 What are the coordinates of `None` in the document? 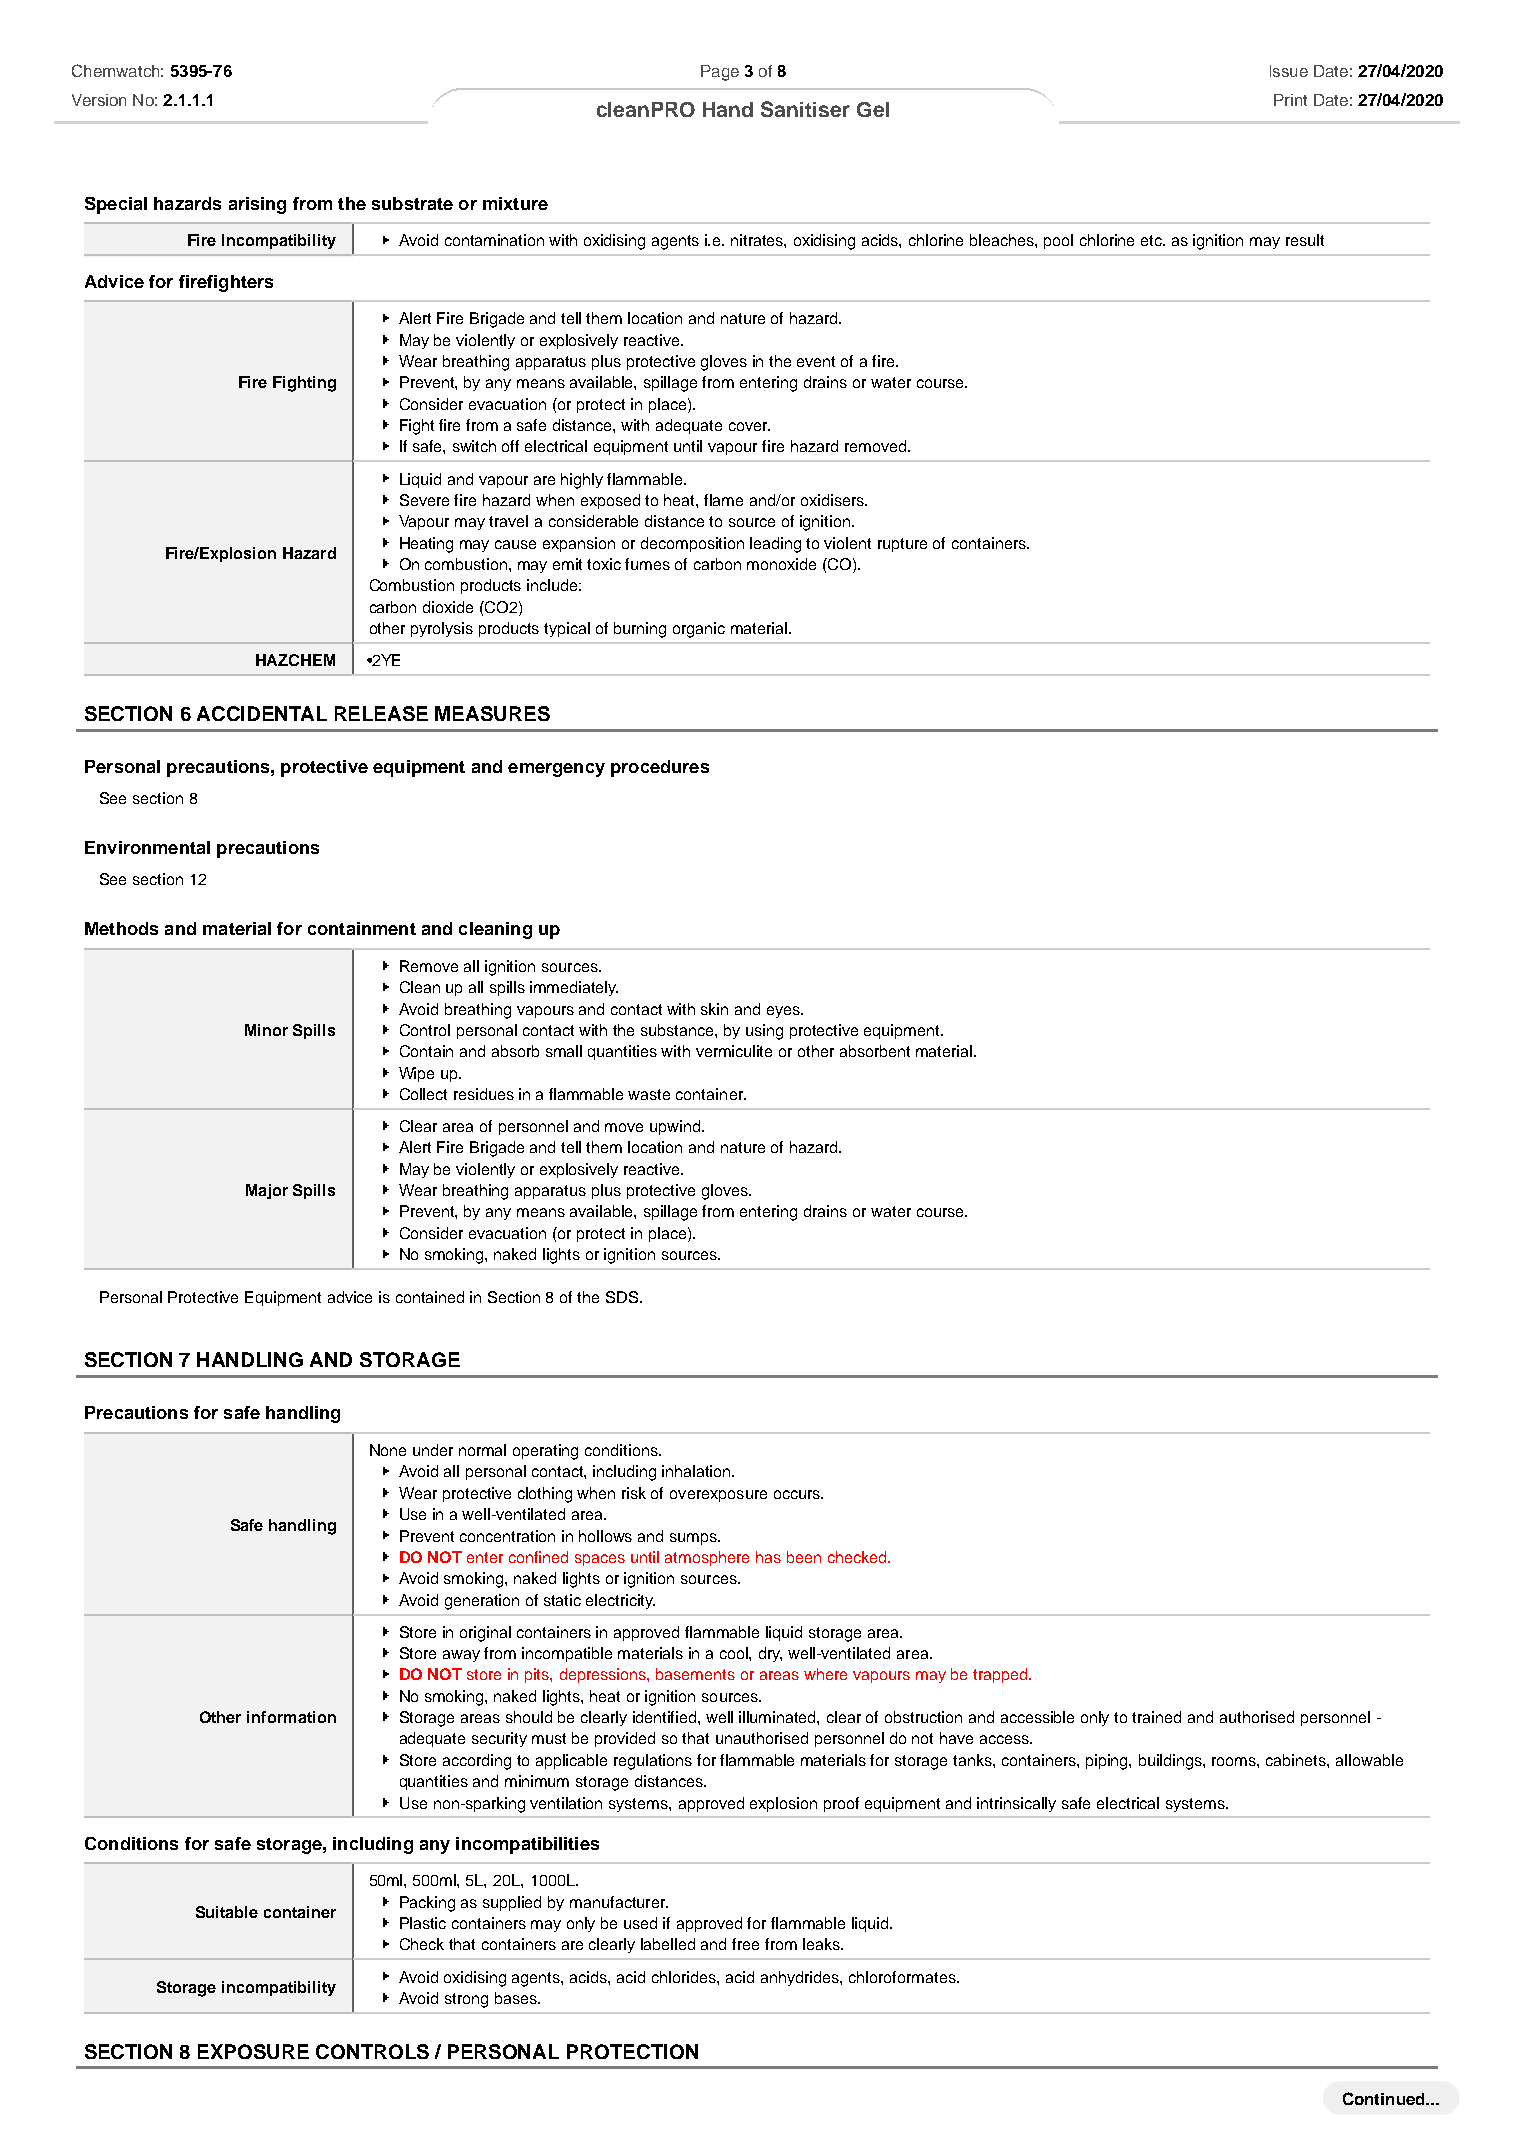 It's located at (388, 1450).
